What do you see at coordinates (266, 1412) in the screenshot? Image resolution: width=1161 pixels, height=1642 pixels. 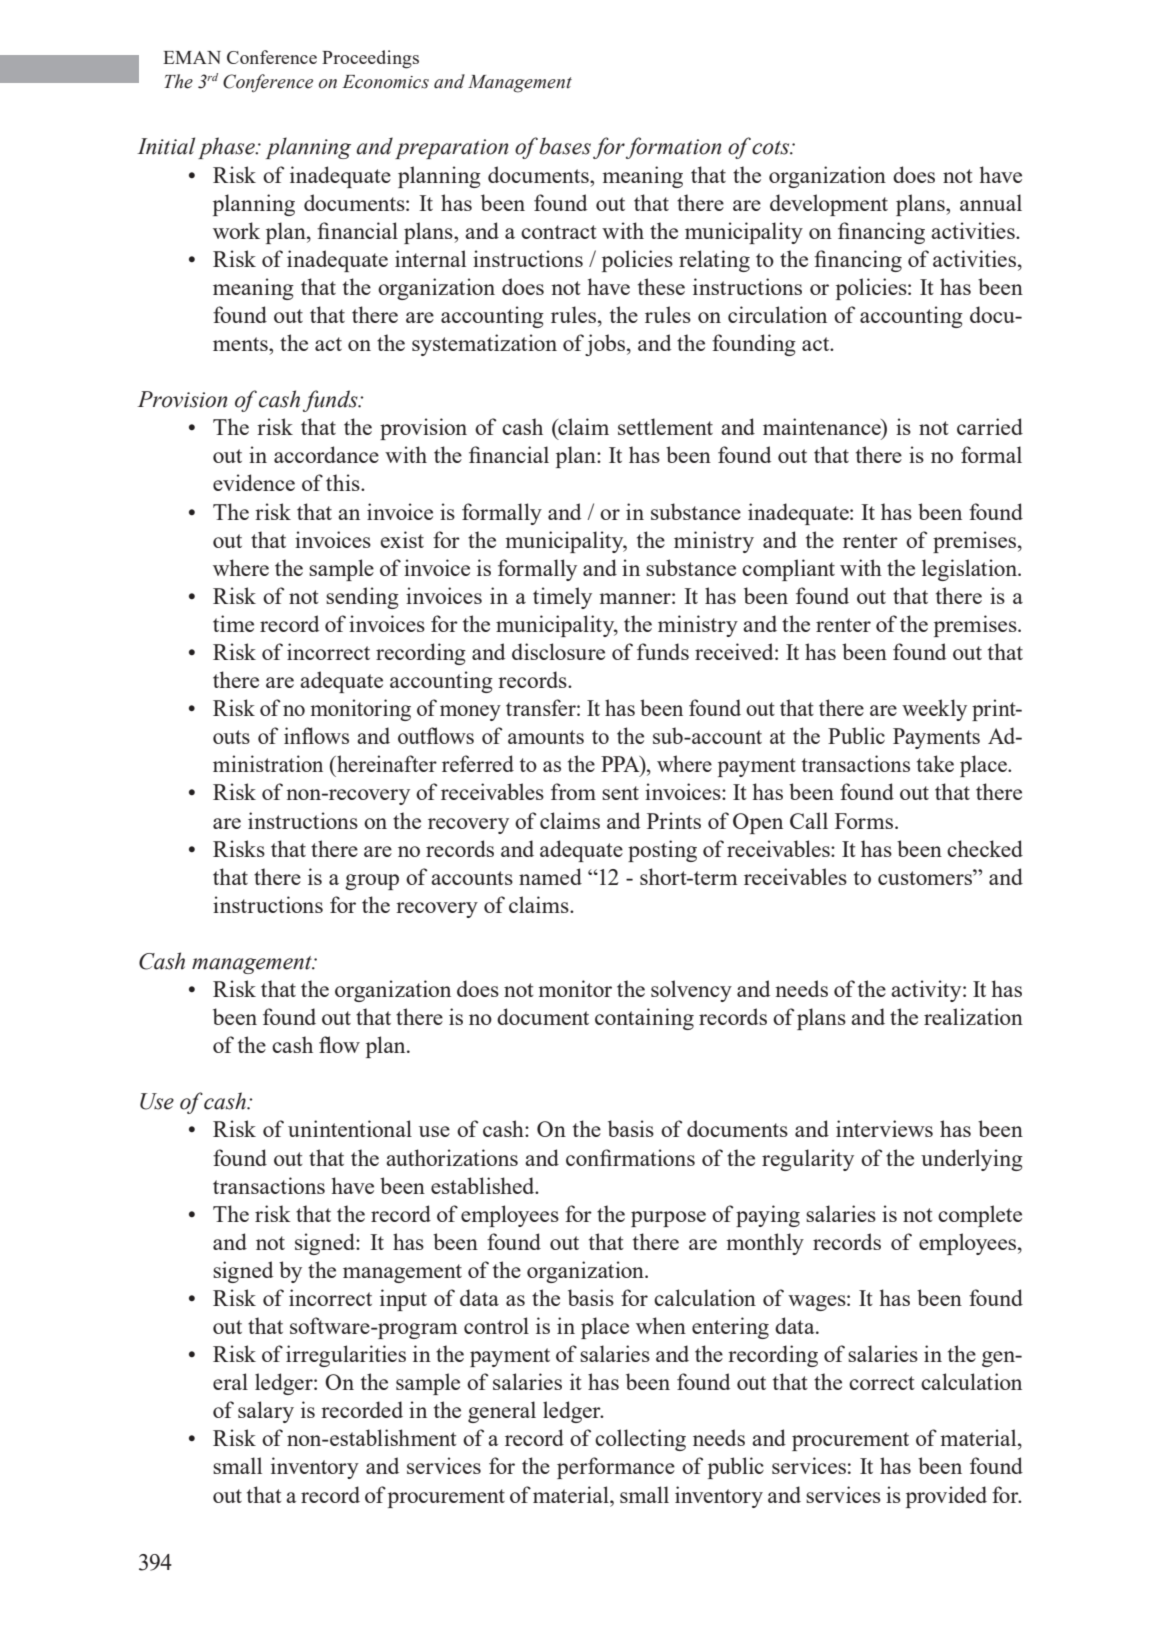 I see `salary` at bounding box center [266, 1412].
